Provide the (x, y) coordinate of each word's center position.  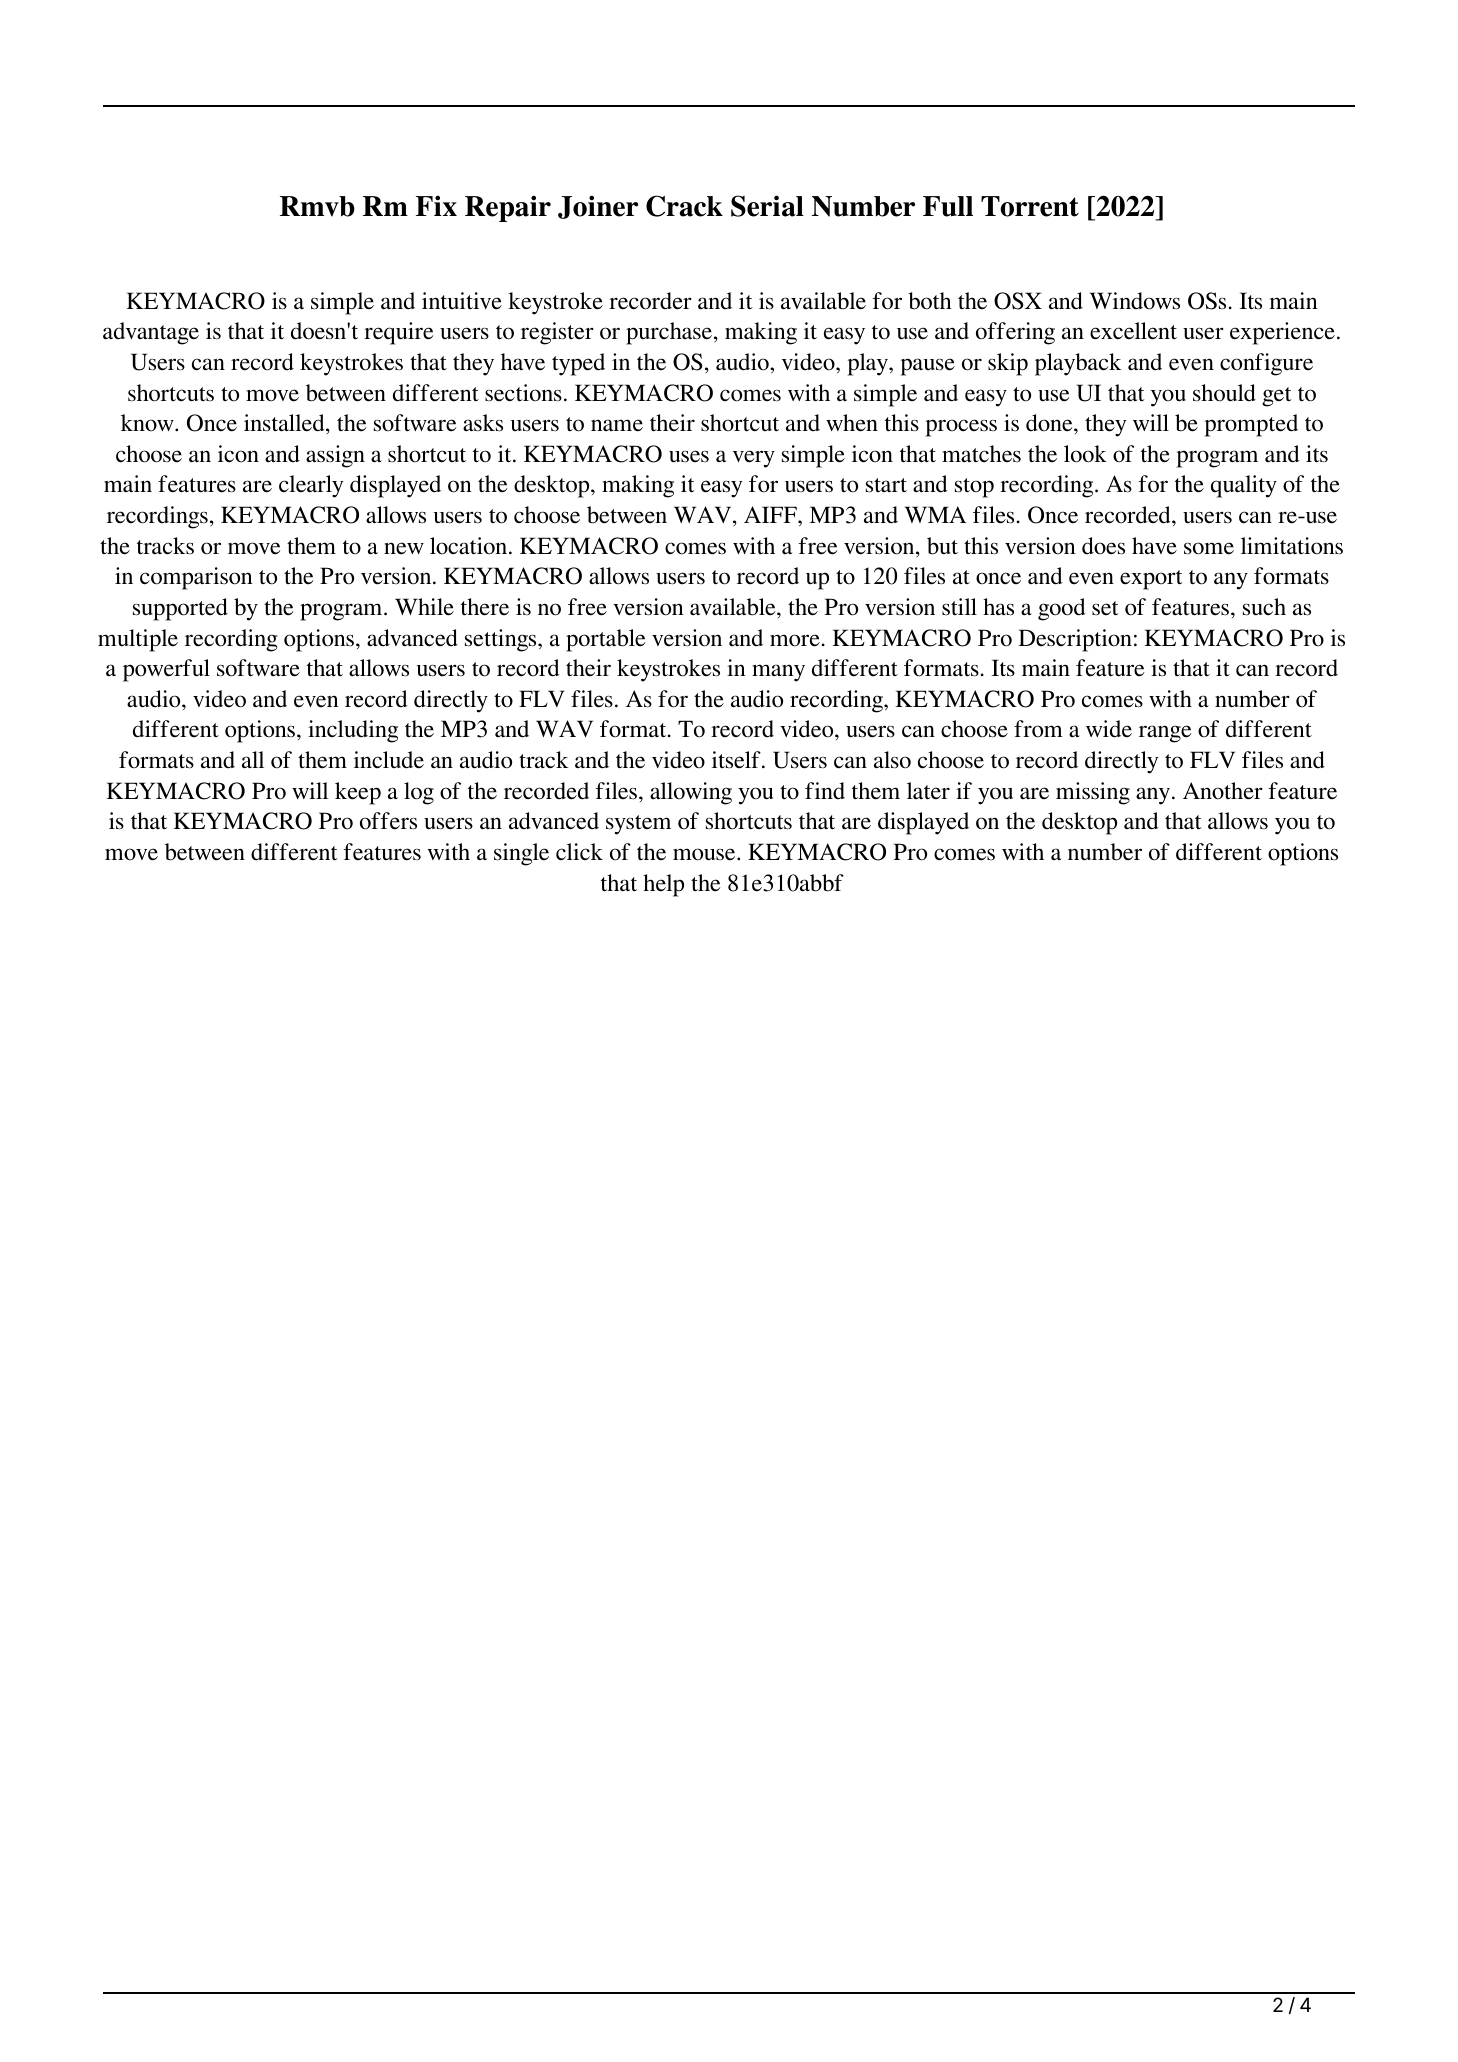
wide (1109, 729)
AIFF (771, 514)
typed (578, 364)
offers (388, 821)
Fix (436, 205)
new (404, 548)
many (778, 673)
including (353, 731)
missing (1093, 793)
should (1224, 393)
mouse (705, 854)
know (148, 423)
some (1209, 548)
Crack (684, 206)
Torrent (1030, 206)
